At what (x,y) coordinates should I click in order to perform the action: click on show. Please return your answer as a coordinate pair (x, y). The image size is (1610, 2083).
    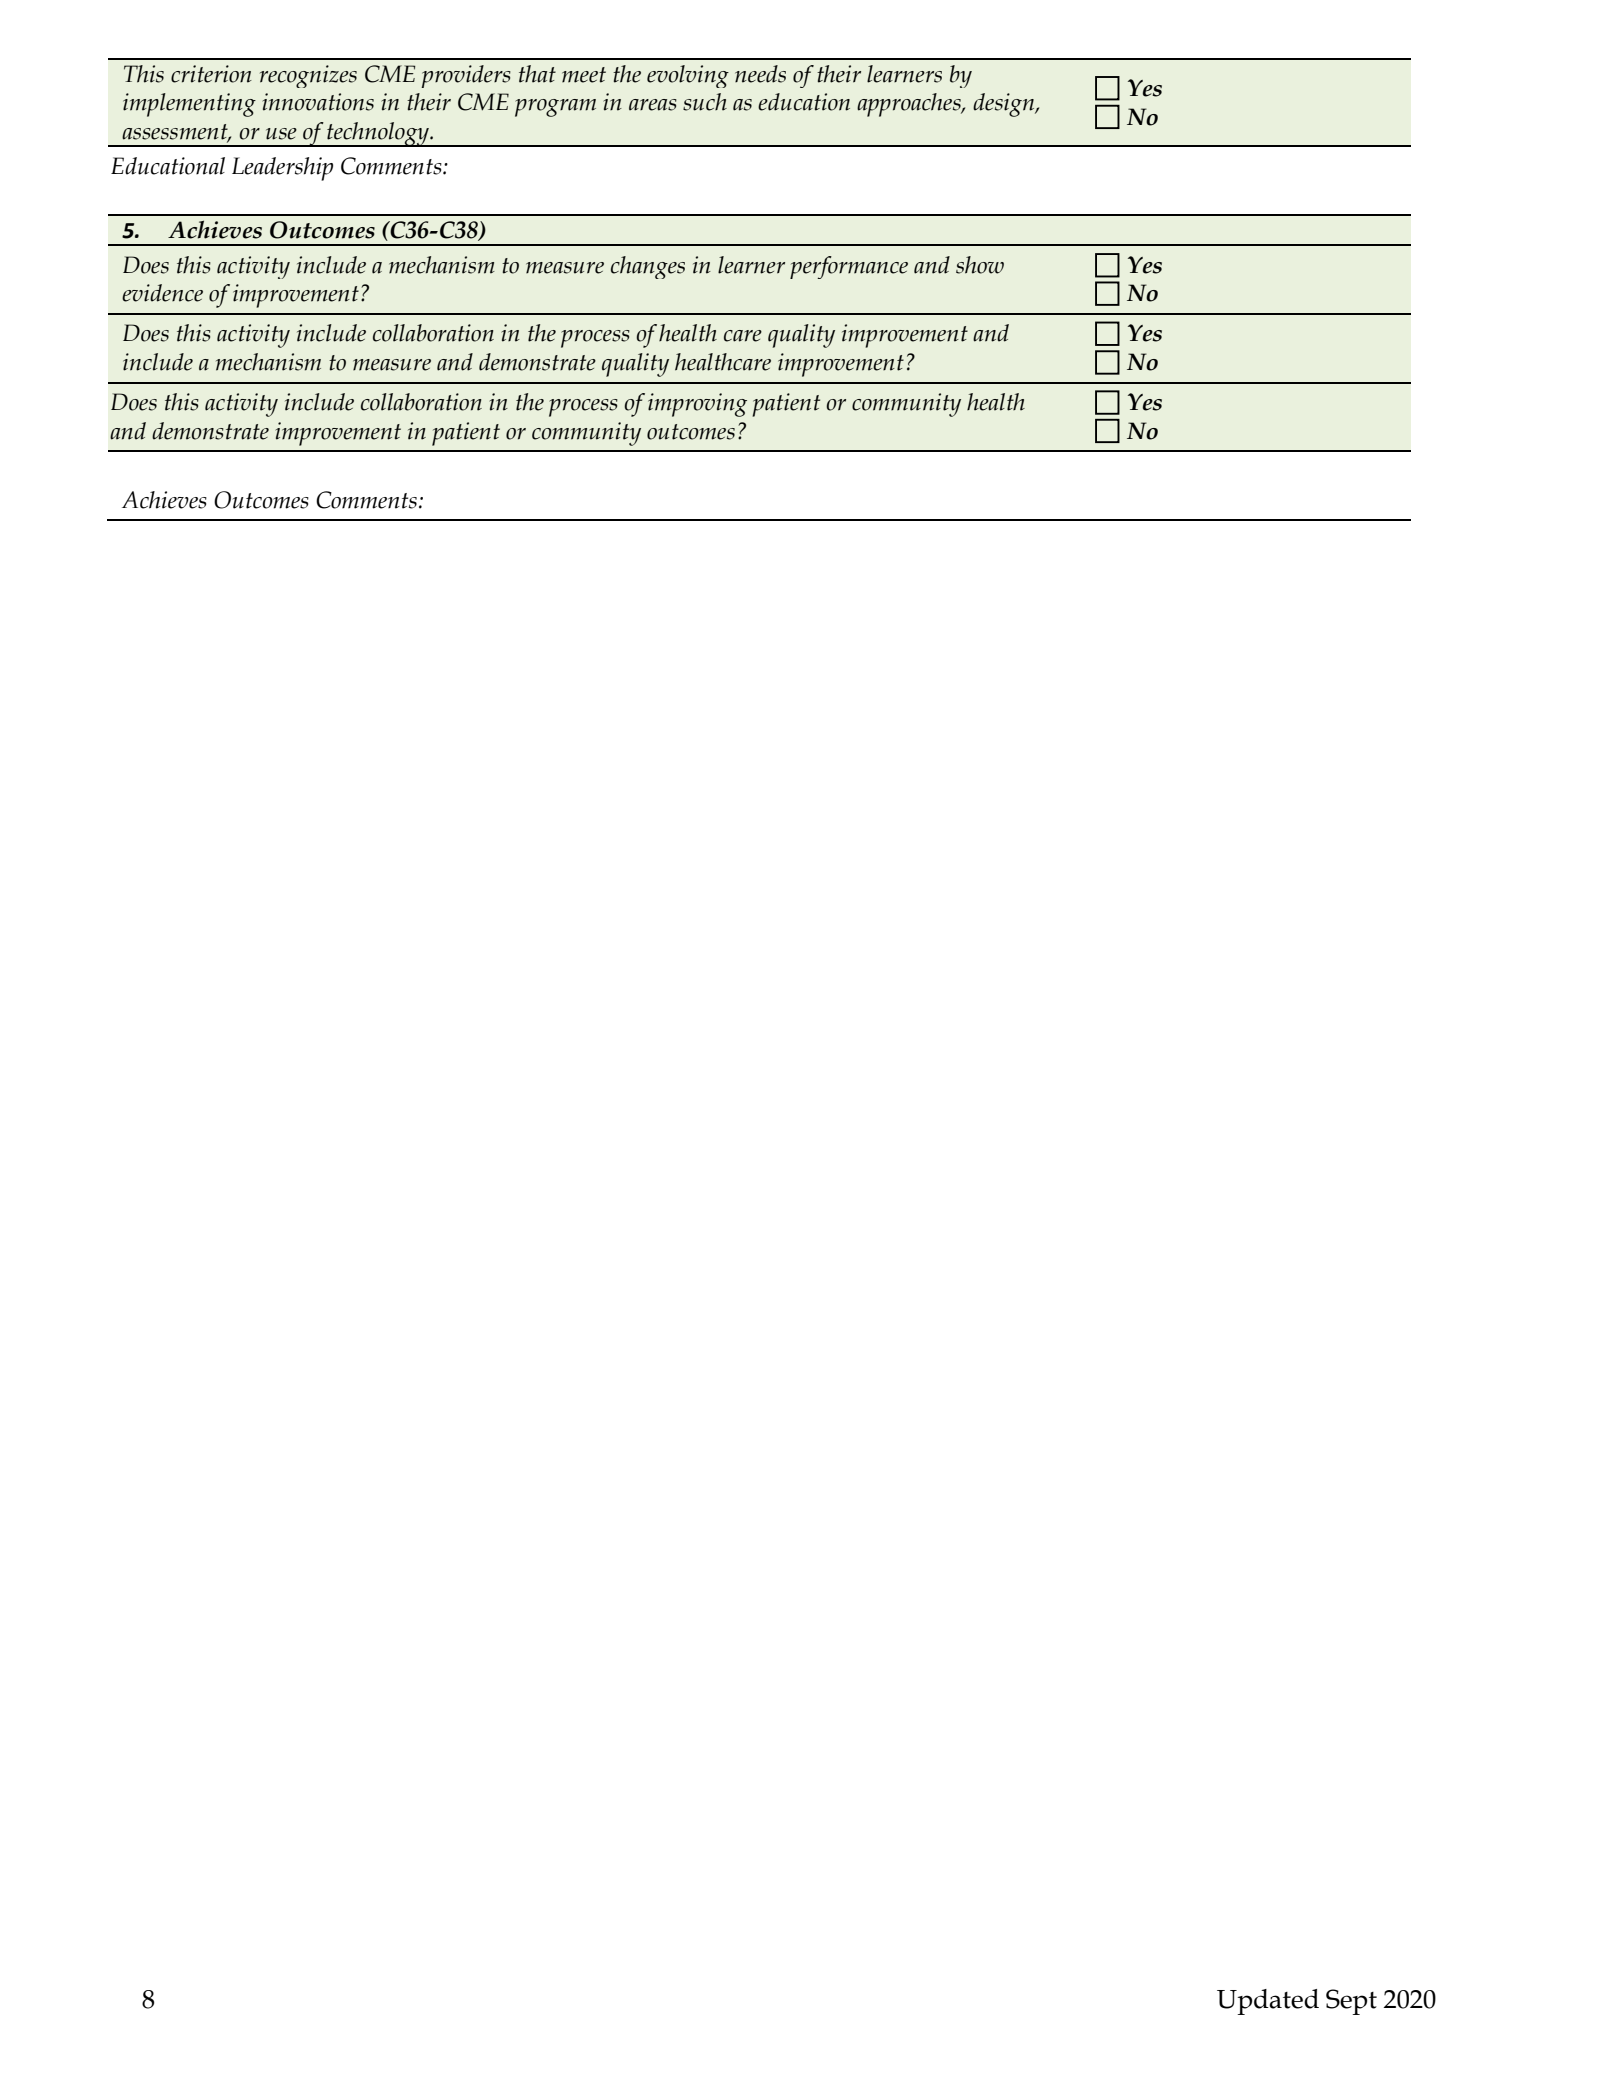
    Looking at the image, I should click on (980, 265).
